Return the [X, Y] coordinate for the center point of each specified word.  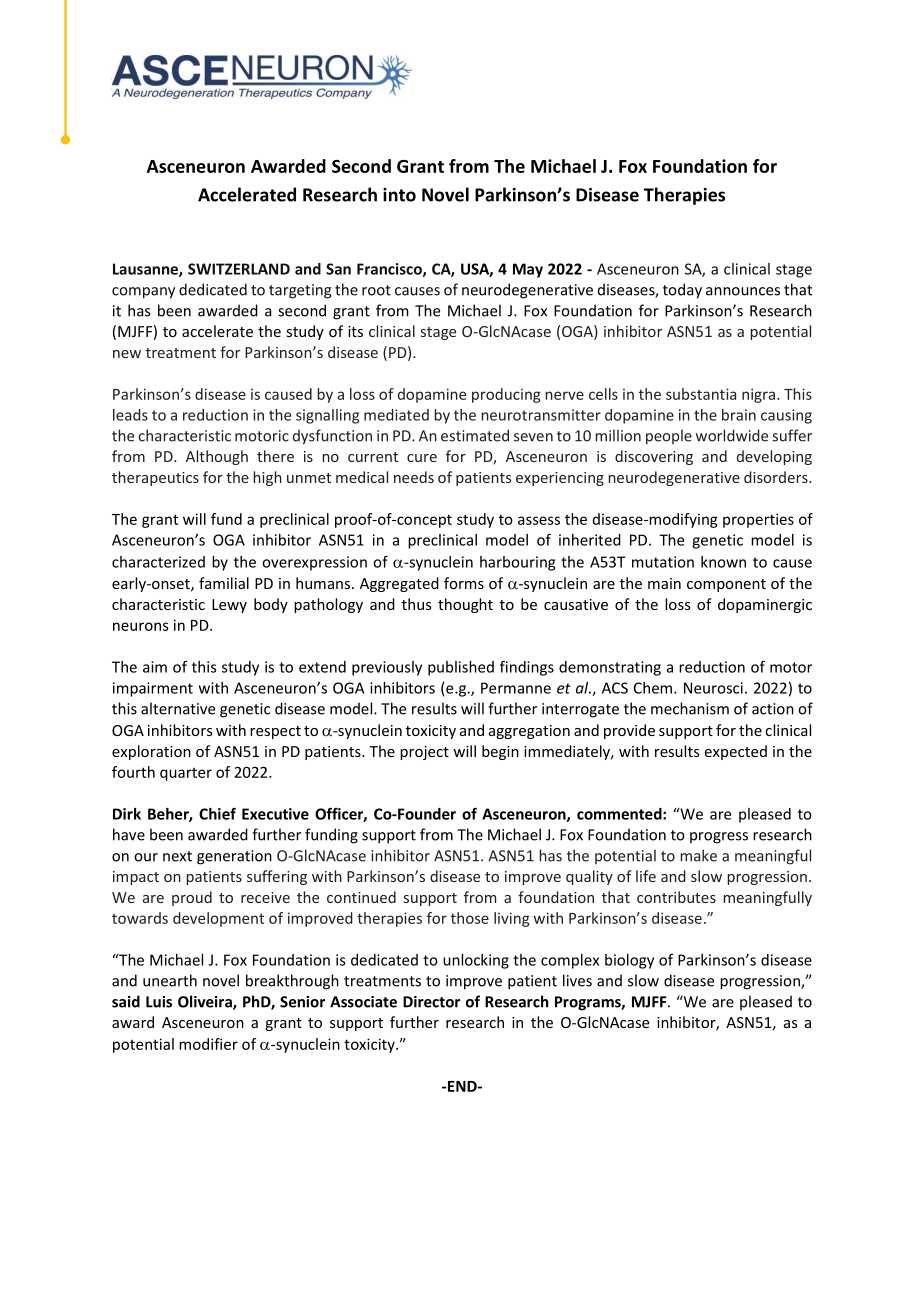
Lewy [229, 606]
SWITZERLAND [239, 269]
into [399, 195]
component [726, 585]
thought [465, 605]
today [682, 291]
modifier [208, 1044]
